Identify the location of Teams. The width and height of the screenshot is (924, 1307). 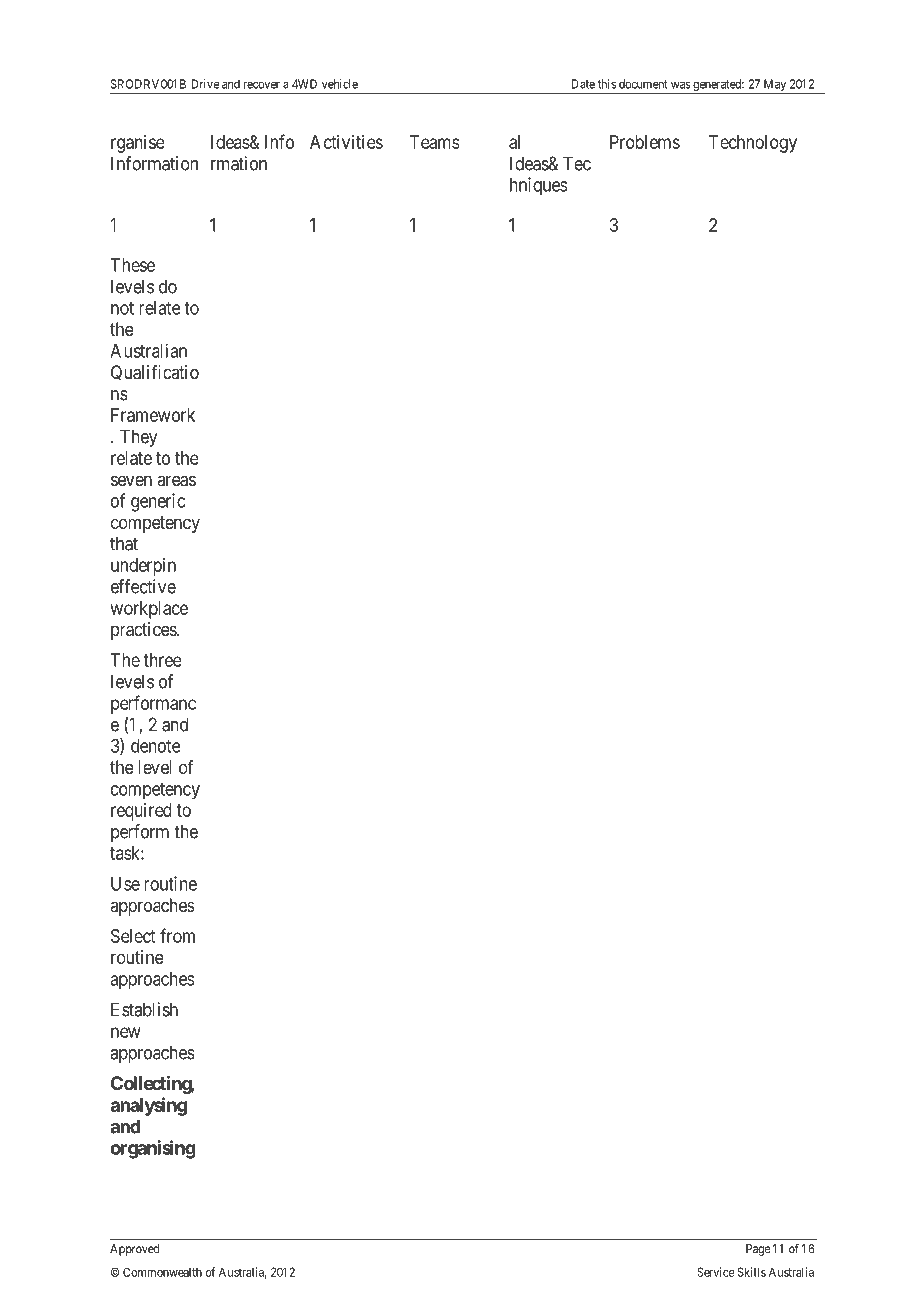
(435, 142).
